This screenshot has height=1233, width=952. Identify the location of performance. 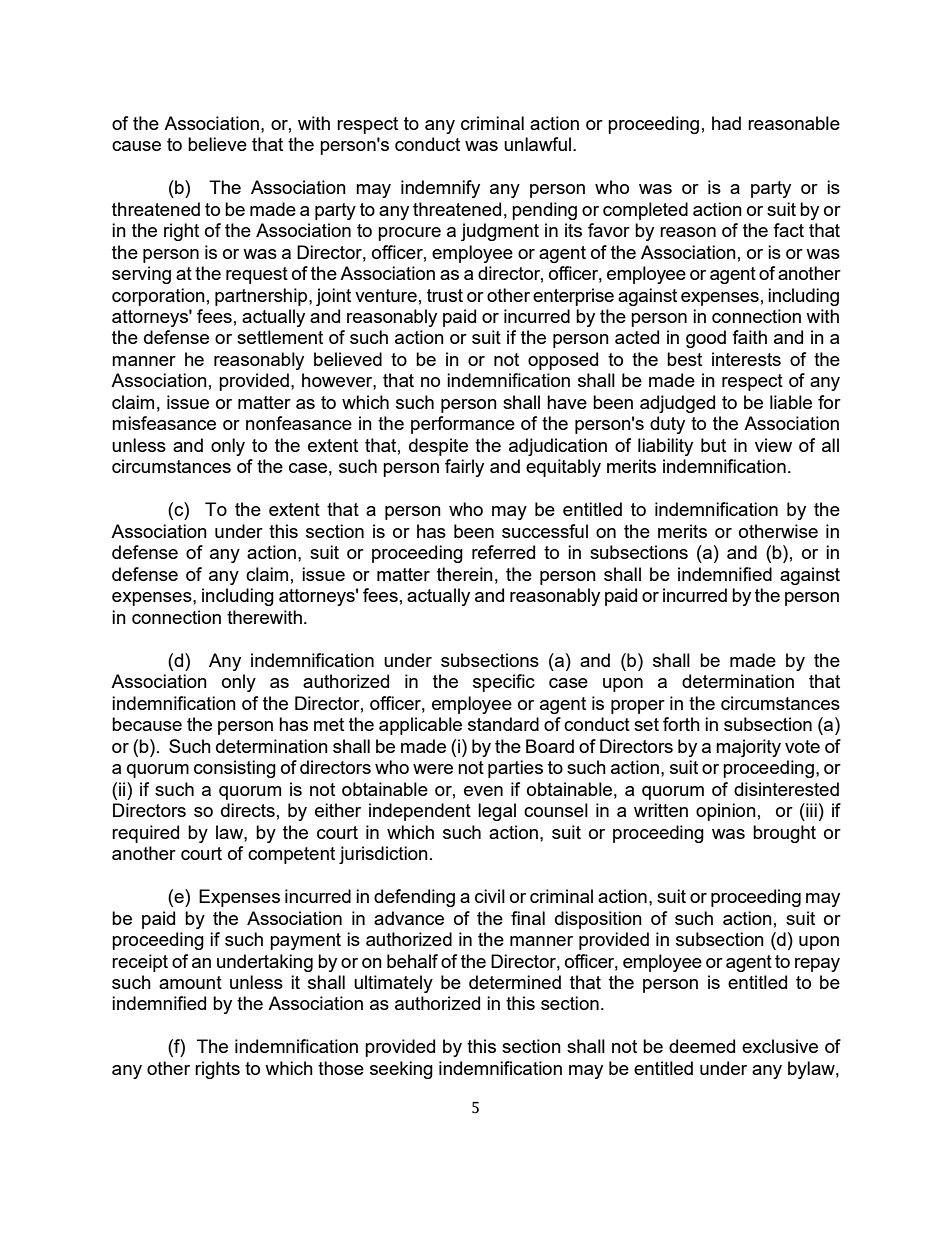
(463, 425).
